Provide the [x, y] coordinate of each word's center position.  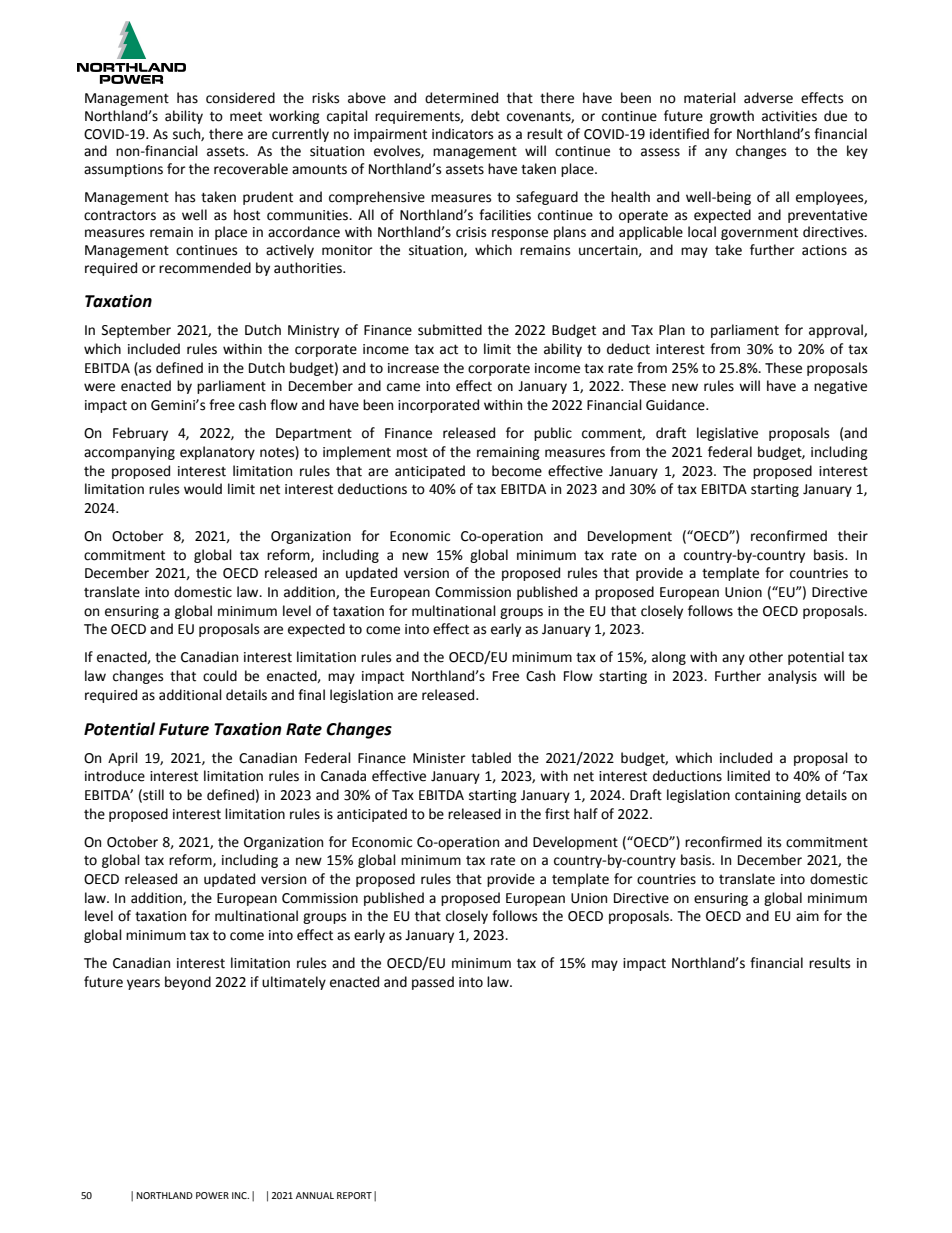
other [766, 657]
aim [807, 916]
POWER [212, 1195]
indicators [462, 134]
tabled [491, 758]
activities [789, 116]
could [220, 676]
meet [246, 116]
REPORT [354, 1195]
